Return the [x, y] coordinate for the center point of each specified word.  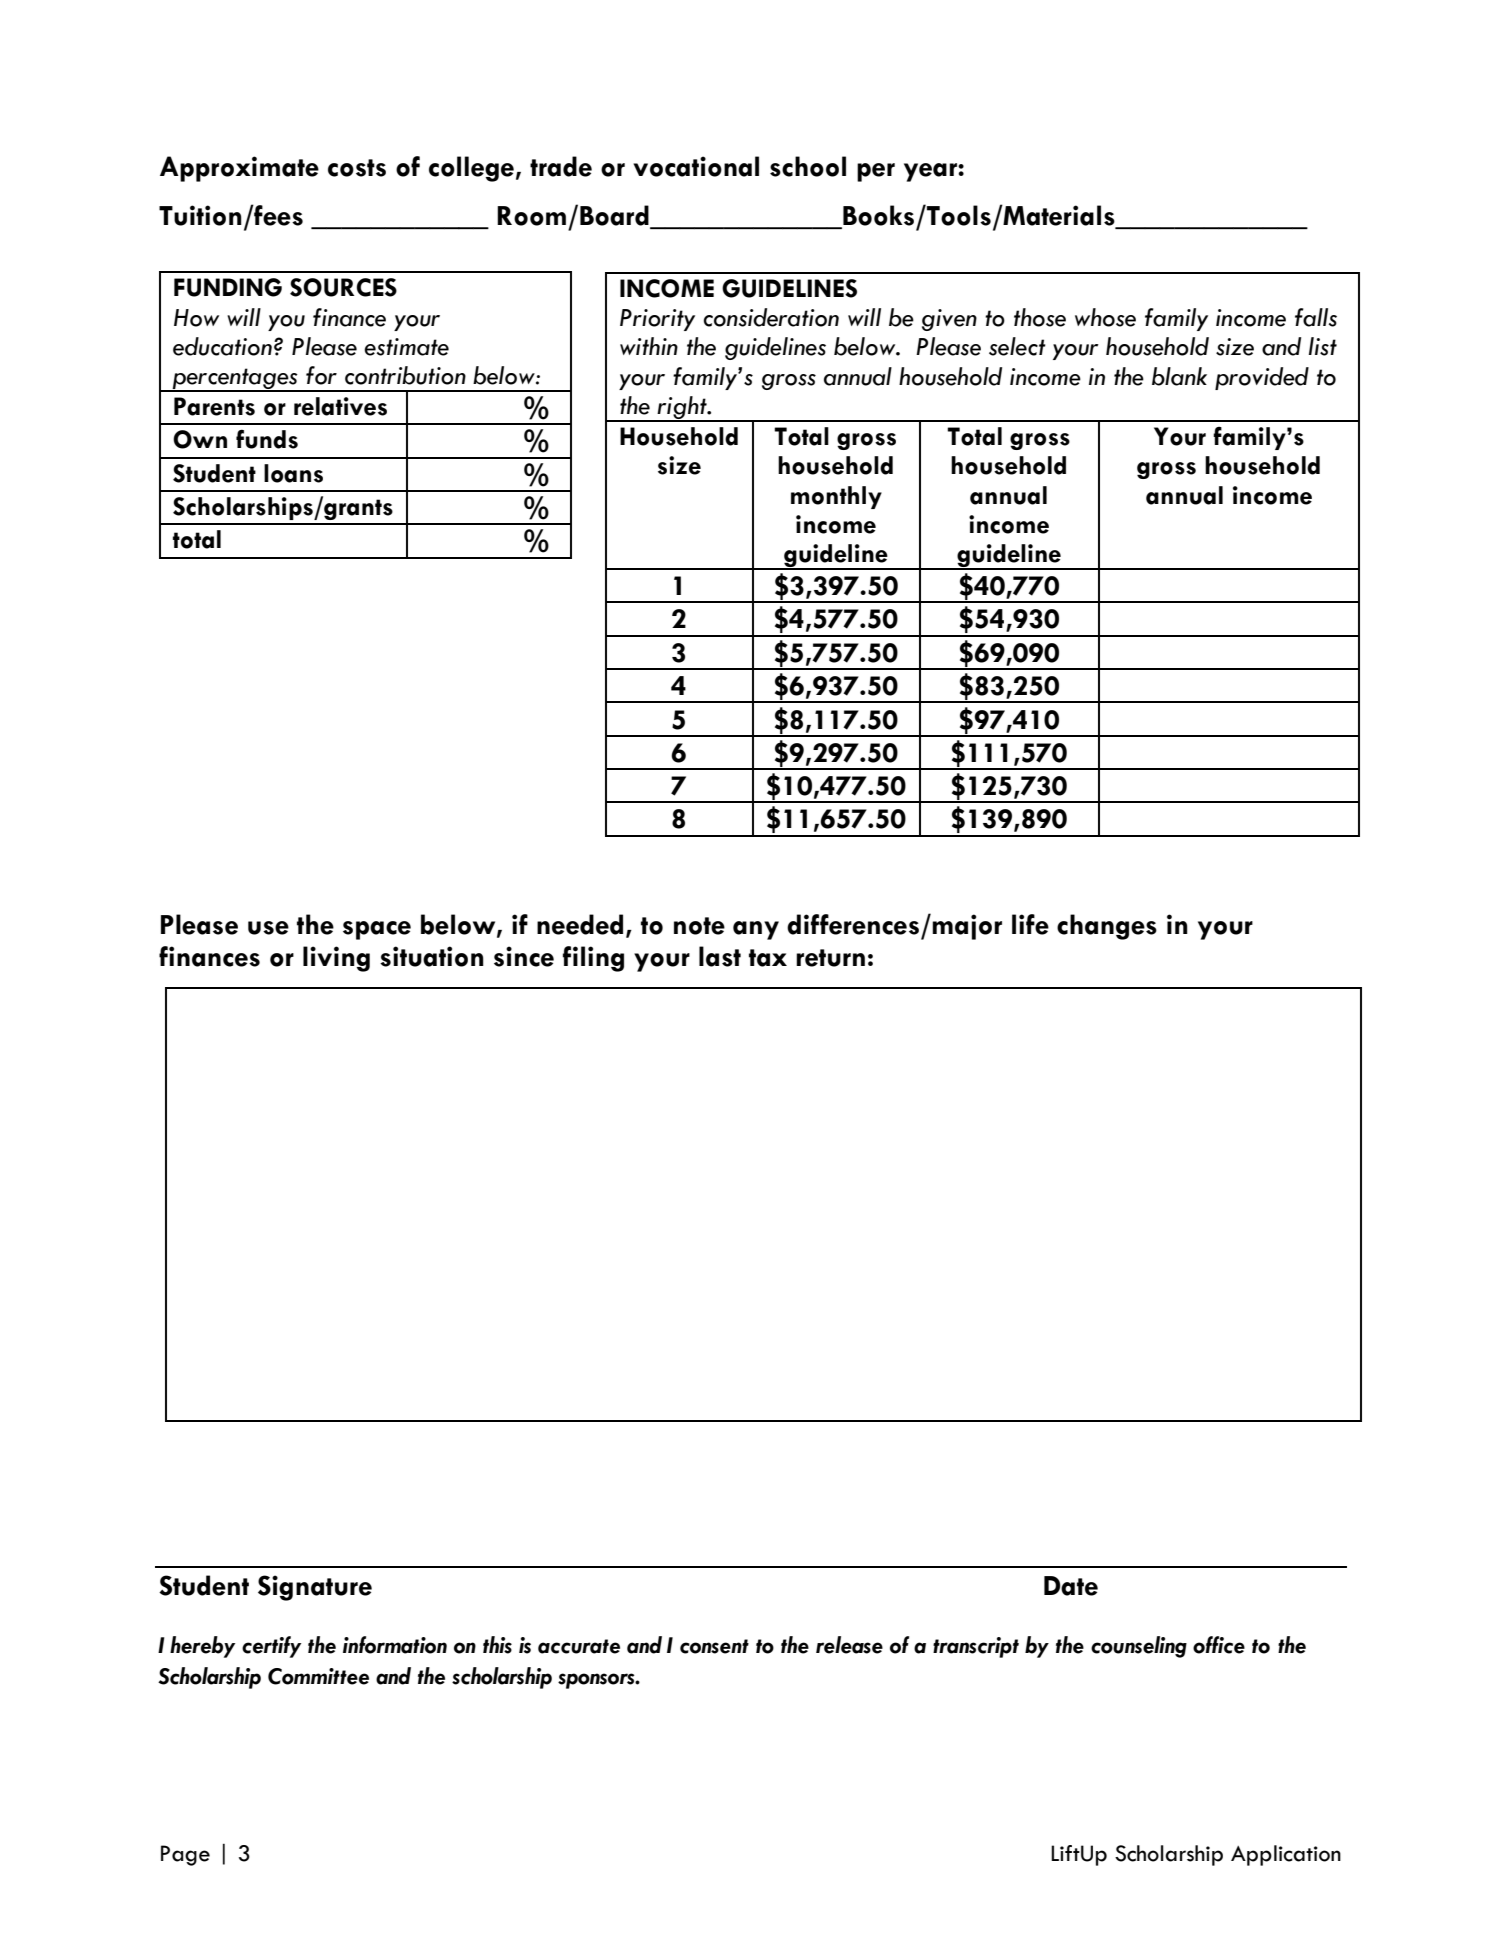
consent [714, 1646]
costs [357, 168]
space [377, 930]
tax [768, 958]
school [808, 166]
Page [185, 1855]
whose [1105, 317]
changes [1107, 927]
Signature [315, 1588]
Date [1071, 1586]
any [756, 930]
